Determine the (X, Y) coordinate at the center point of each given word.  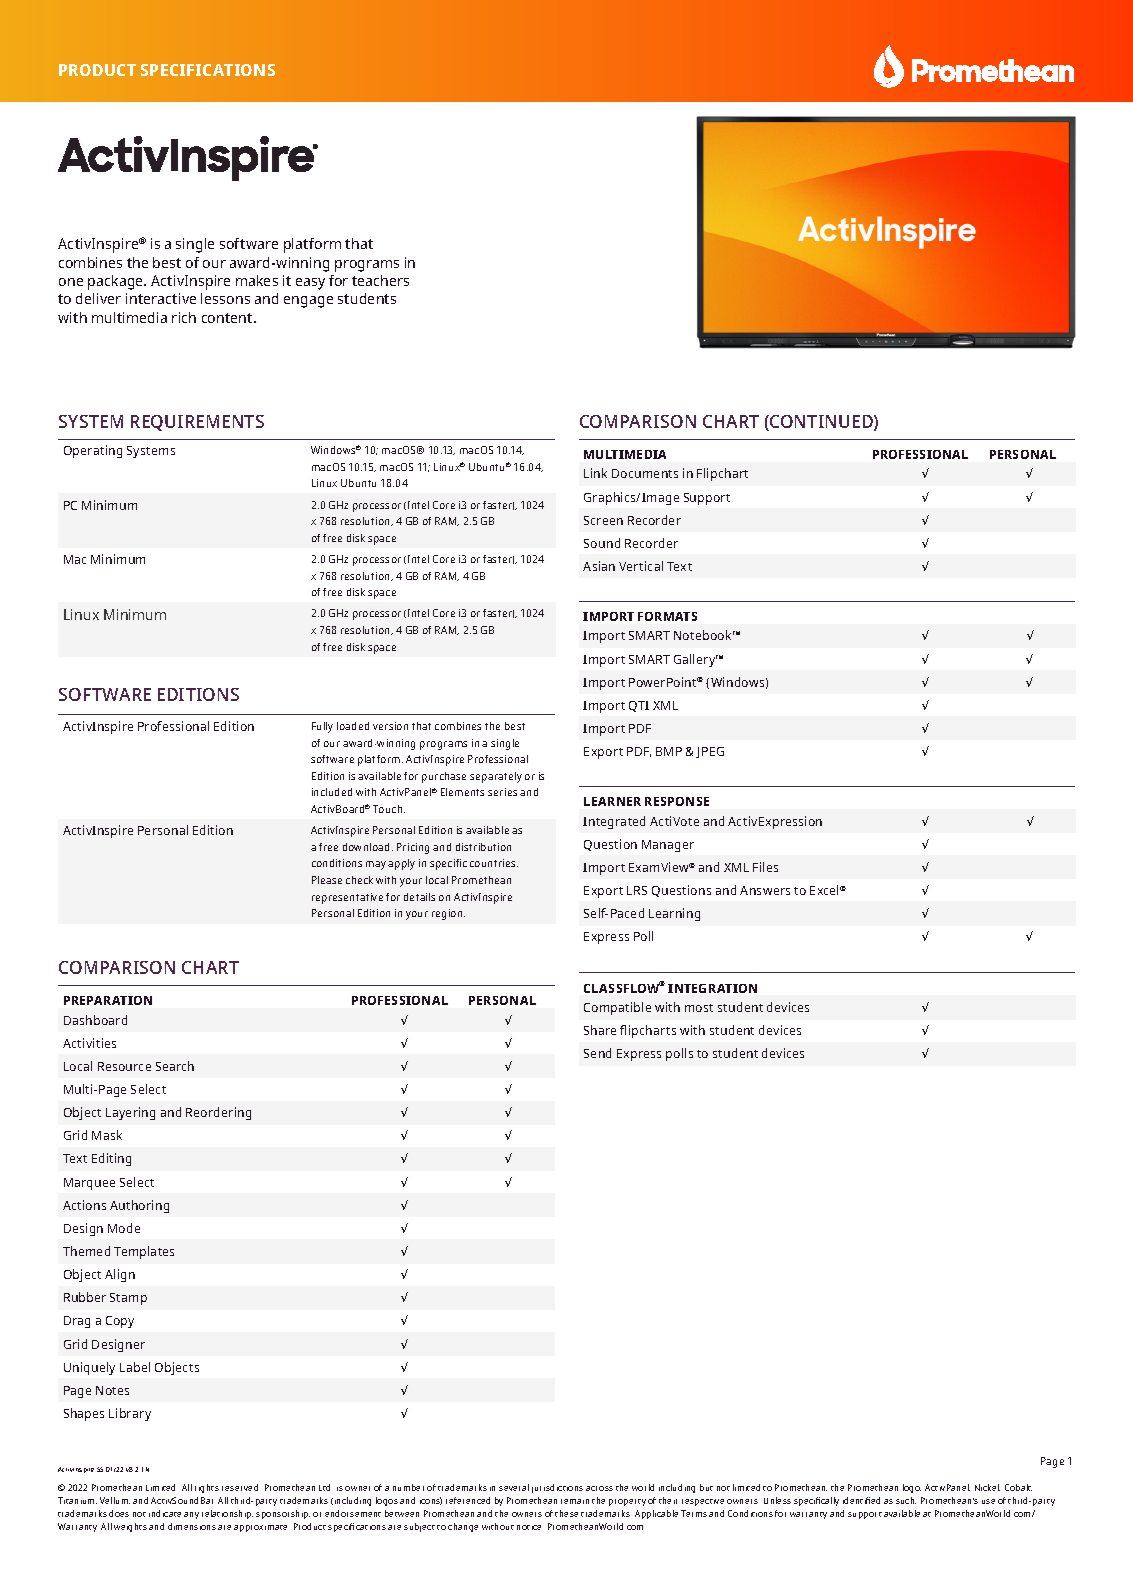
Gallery (696, 660)
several (514, 1487)
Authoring (139, 1206)
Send (597, 1053)
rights (207, 1488)
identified (861, 1500)
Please (327, 880)
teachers (380, 280)
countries (494, 863)
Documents (645, 473)
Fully (322, 727)
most (699, 1008)
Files (765, 867)
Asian (599, 566)
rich (184, 317)
